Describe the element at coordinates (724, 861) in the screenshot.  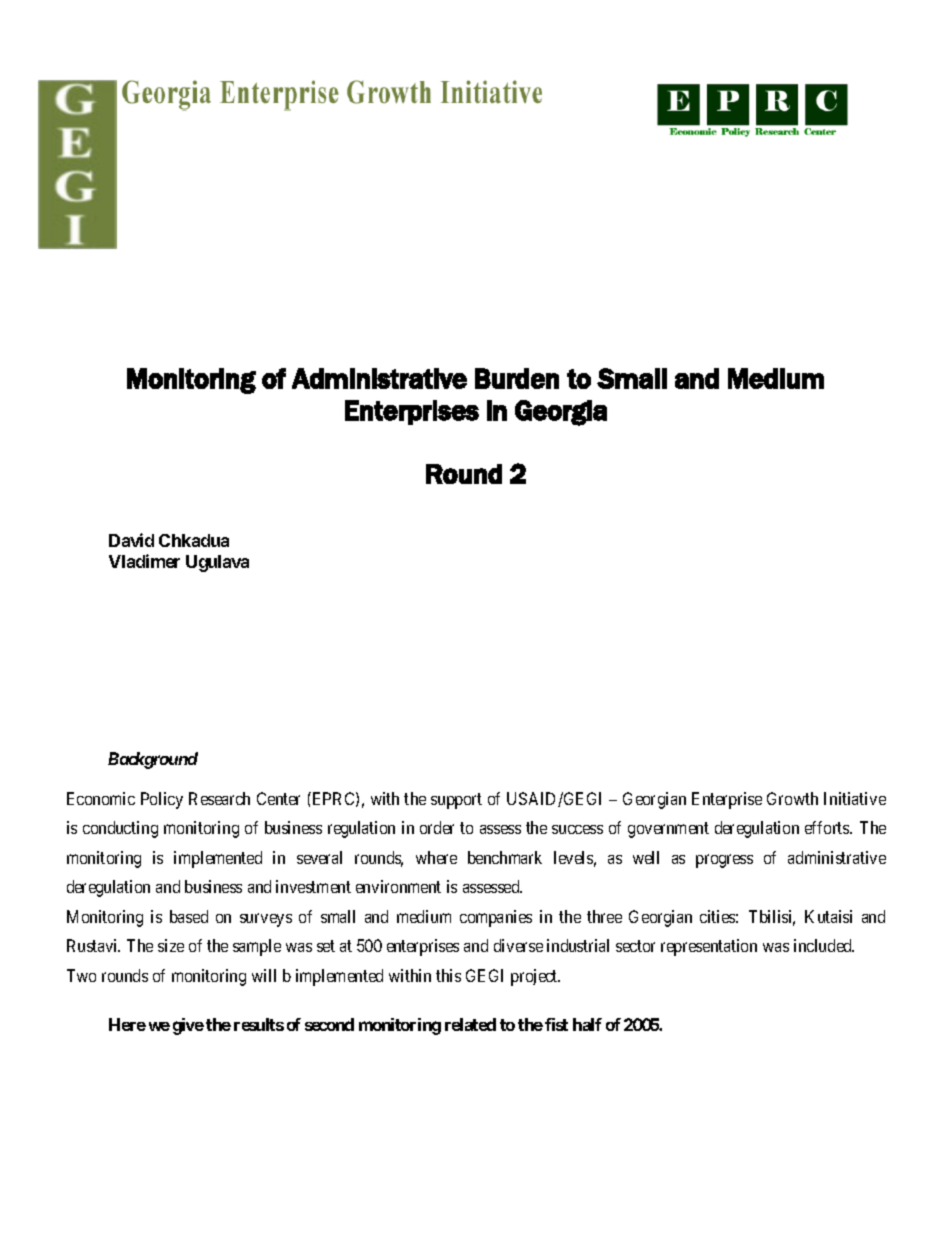
I see `progress` at that location.
